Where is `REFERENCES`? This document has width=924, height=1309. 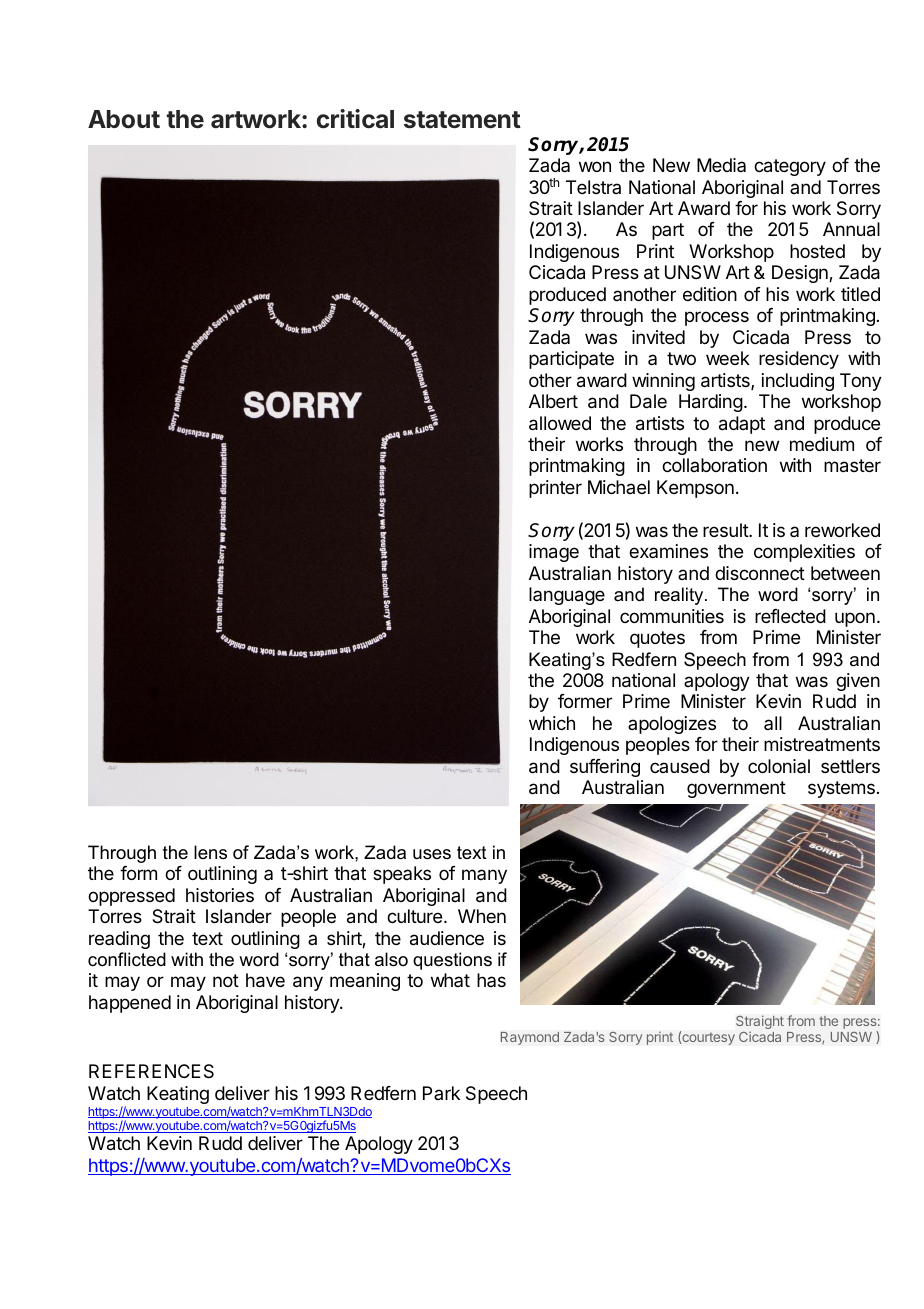
REFERENCES is located at coordinates (151, 1071).
